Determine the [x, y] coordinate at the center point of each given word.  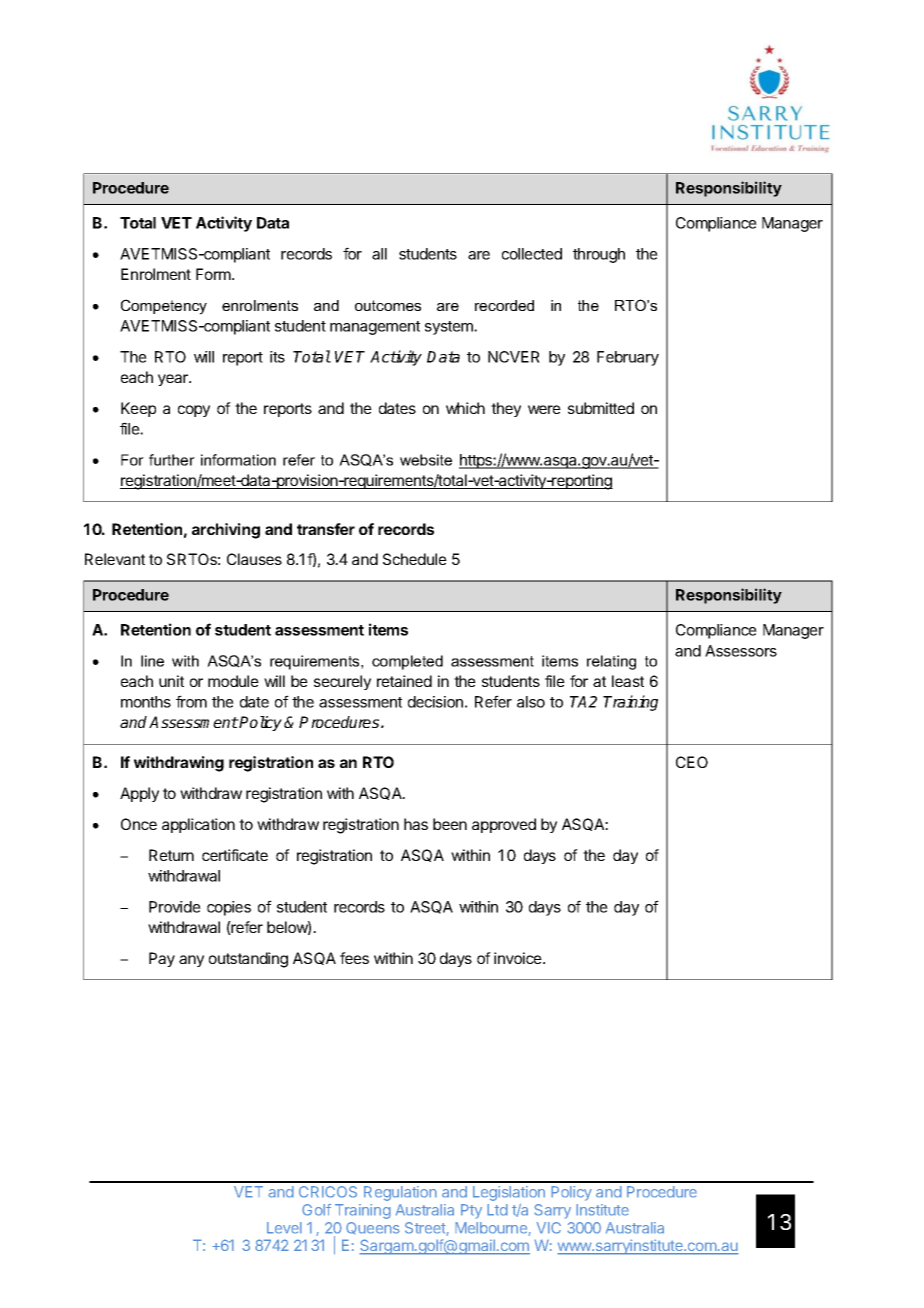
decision [435, 702]
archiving [226, 531]
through [599, 255]
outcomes [388, 305]
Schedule [415, 559]
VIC [548, 1228]
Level [284, 1228]
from [191, 701]
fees [354, 958]
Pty [471, 1211]
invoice [519, 958]
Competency [164, 307]
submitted [601, 408]
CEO [692, 762]
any [191, 961]
